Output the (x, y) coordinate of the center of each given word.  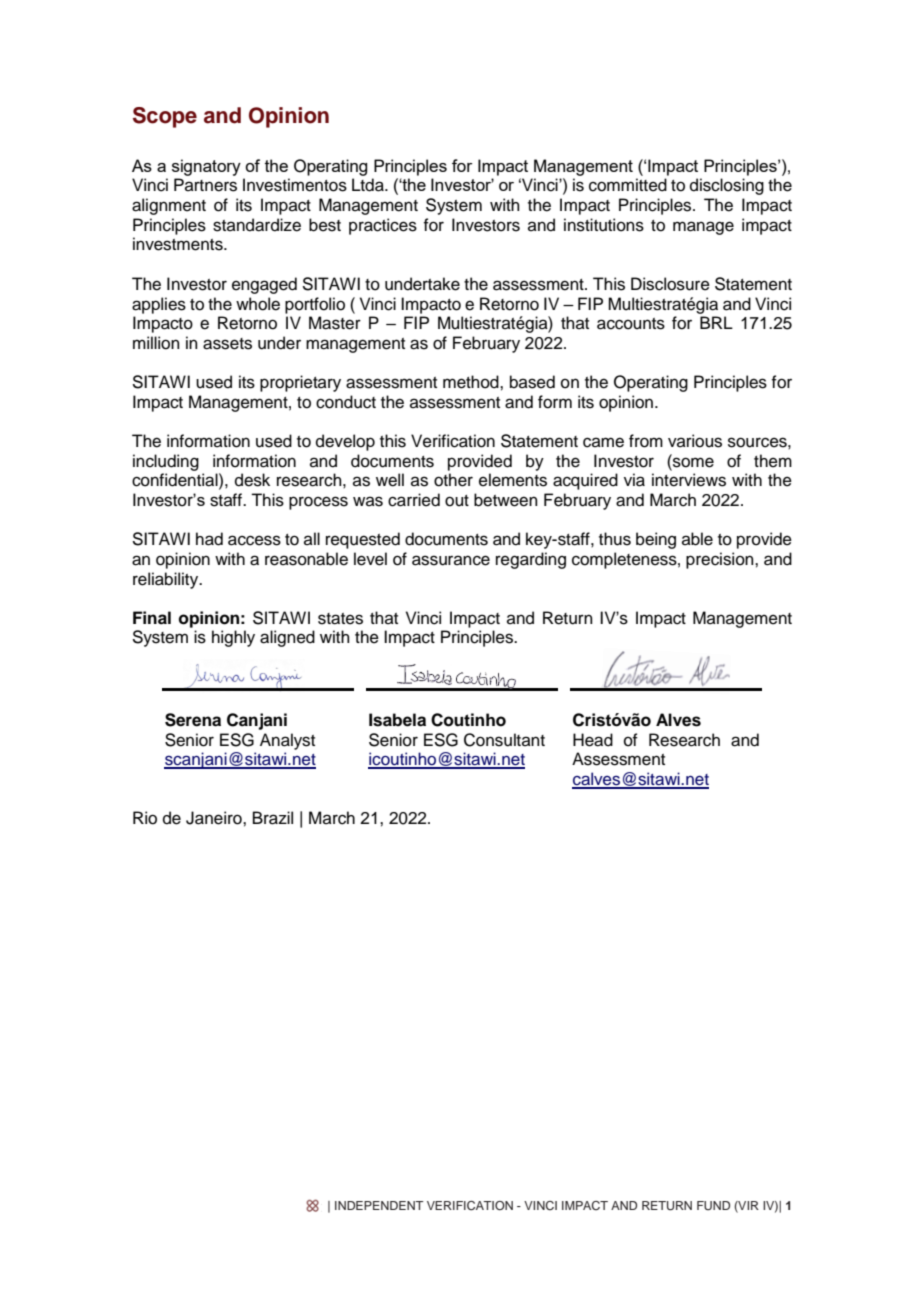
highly (233, 638)
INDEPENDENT (379, 1205)
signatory (206, 167)
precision (721, 560)
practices (383, 226)
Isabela (397, 720)
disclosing (727, 186)
